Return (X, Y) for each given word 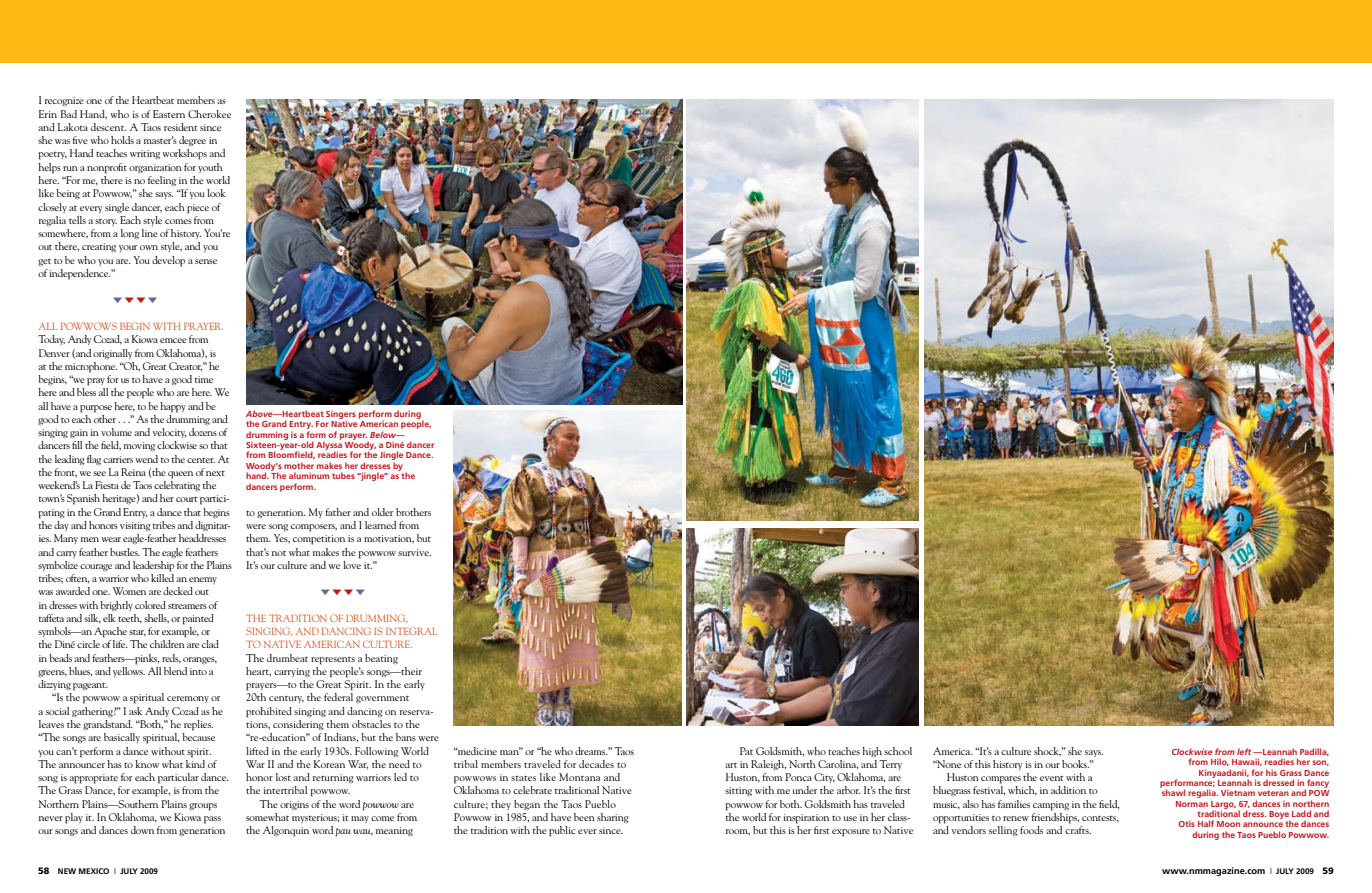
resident (181, 127)
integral (411, 631)
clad (210, 644)
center (201, 460)
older (382, 512)
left (1244, 751)
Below (384, 434)
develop (168, 261)
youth (210, 168)
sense (206, 261)
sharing (613, 818)
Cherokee (209, 114)
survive (414, 552)
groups (203, 807)
